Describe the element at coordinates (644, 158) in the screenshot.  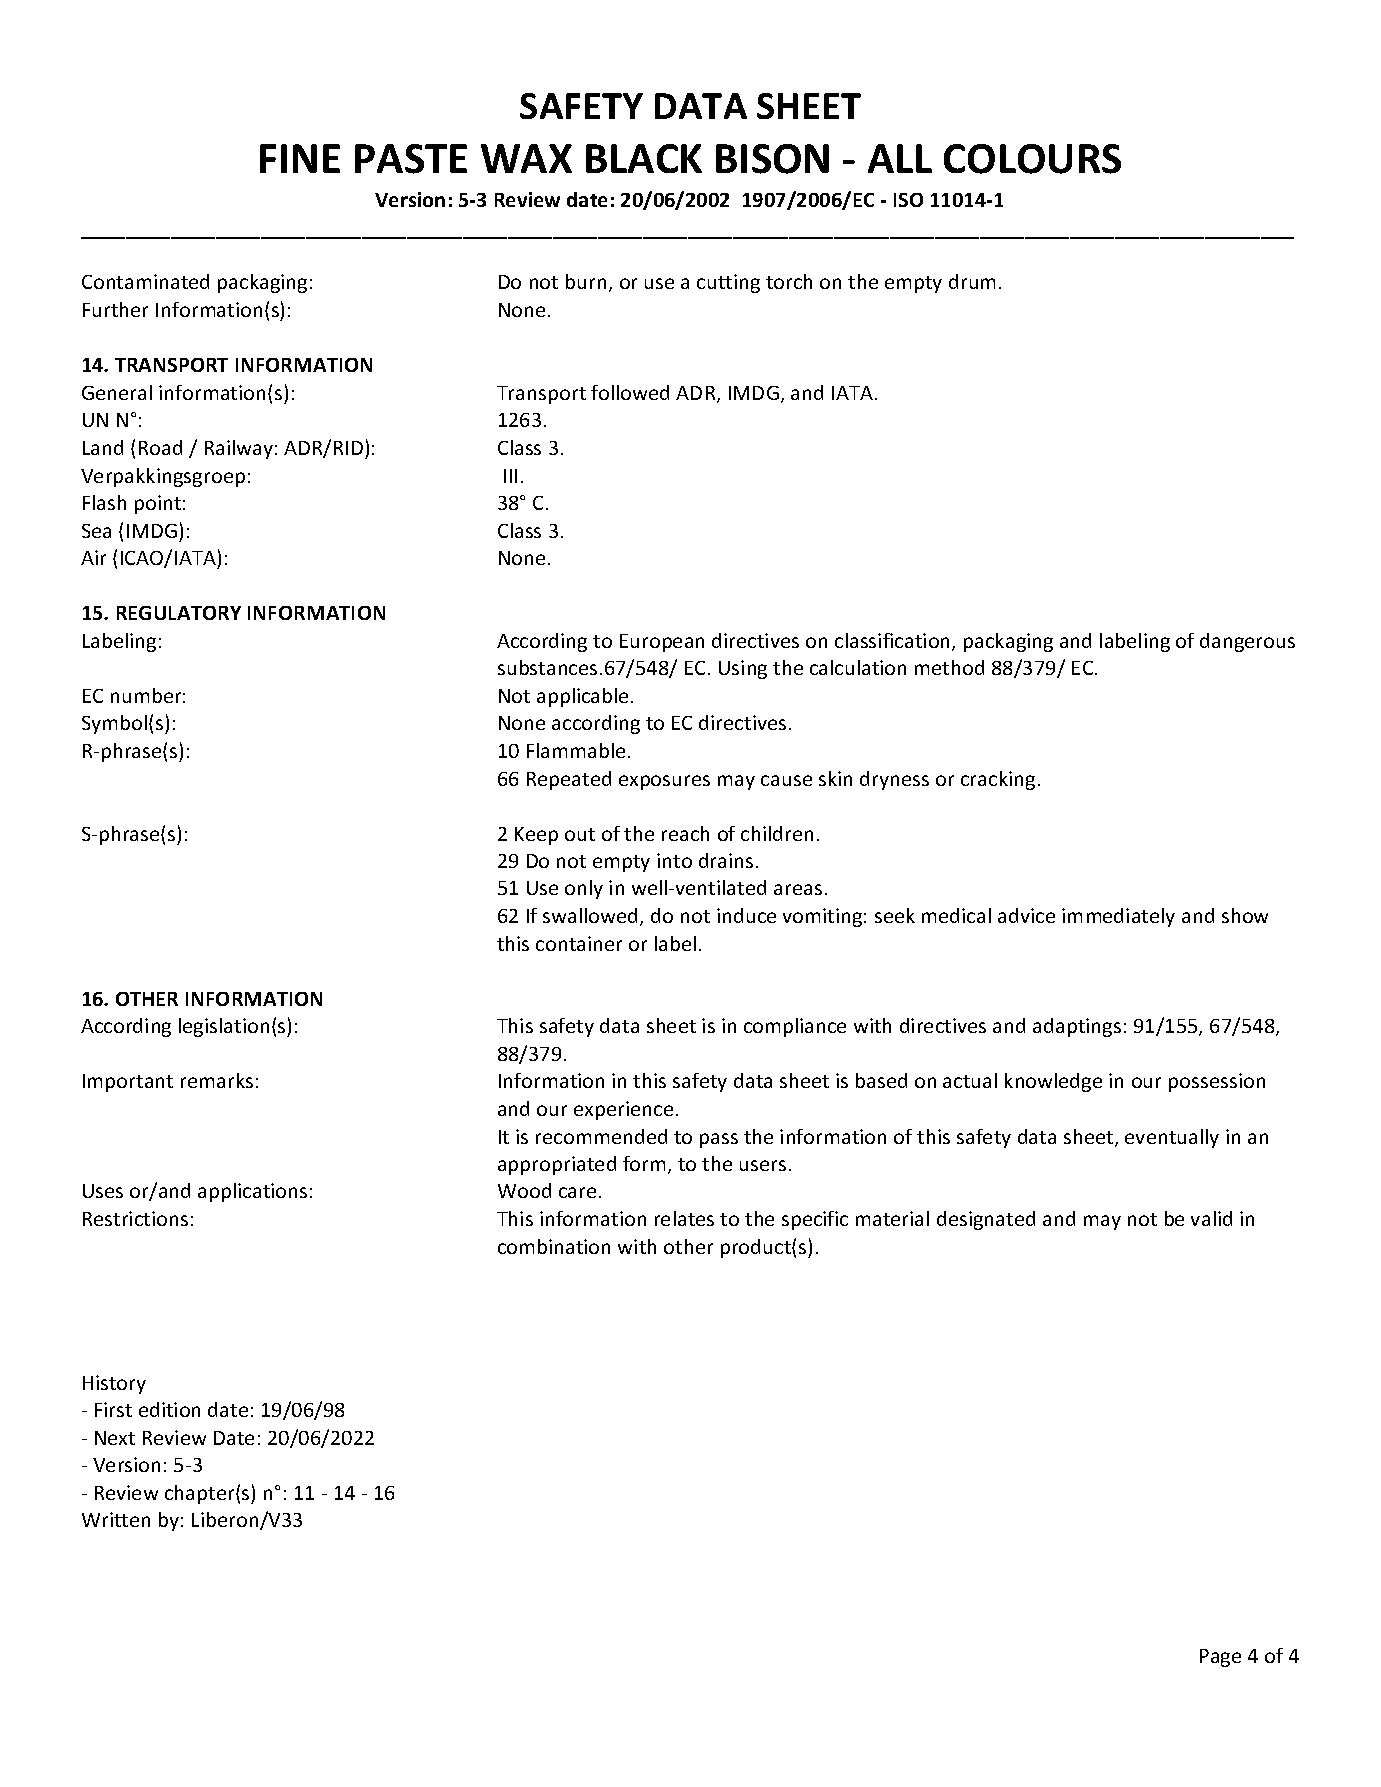
I see `BLACK` at that location.
